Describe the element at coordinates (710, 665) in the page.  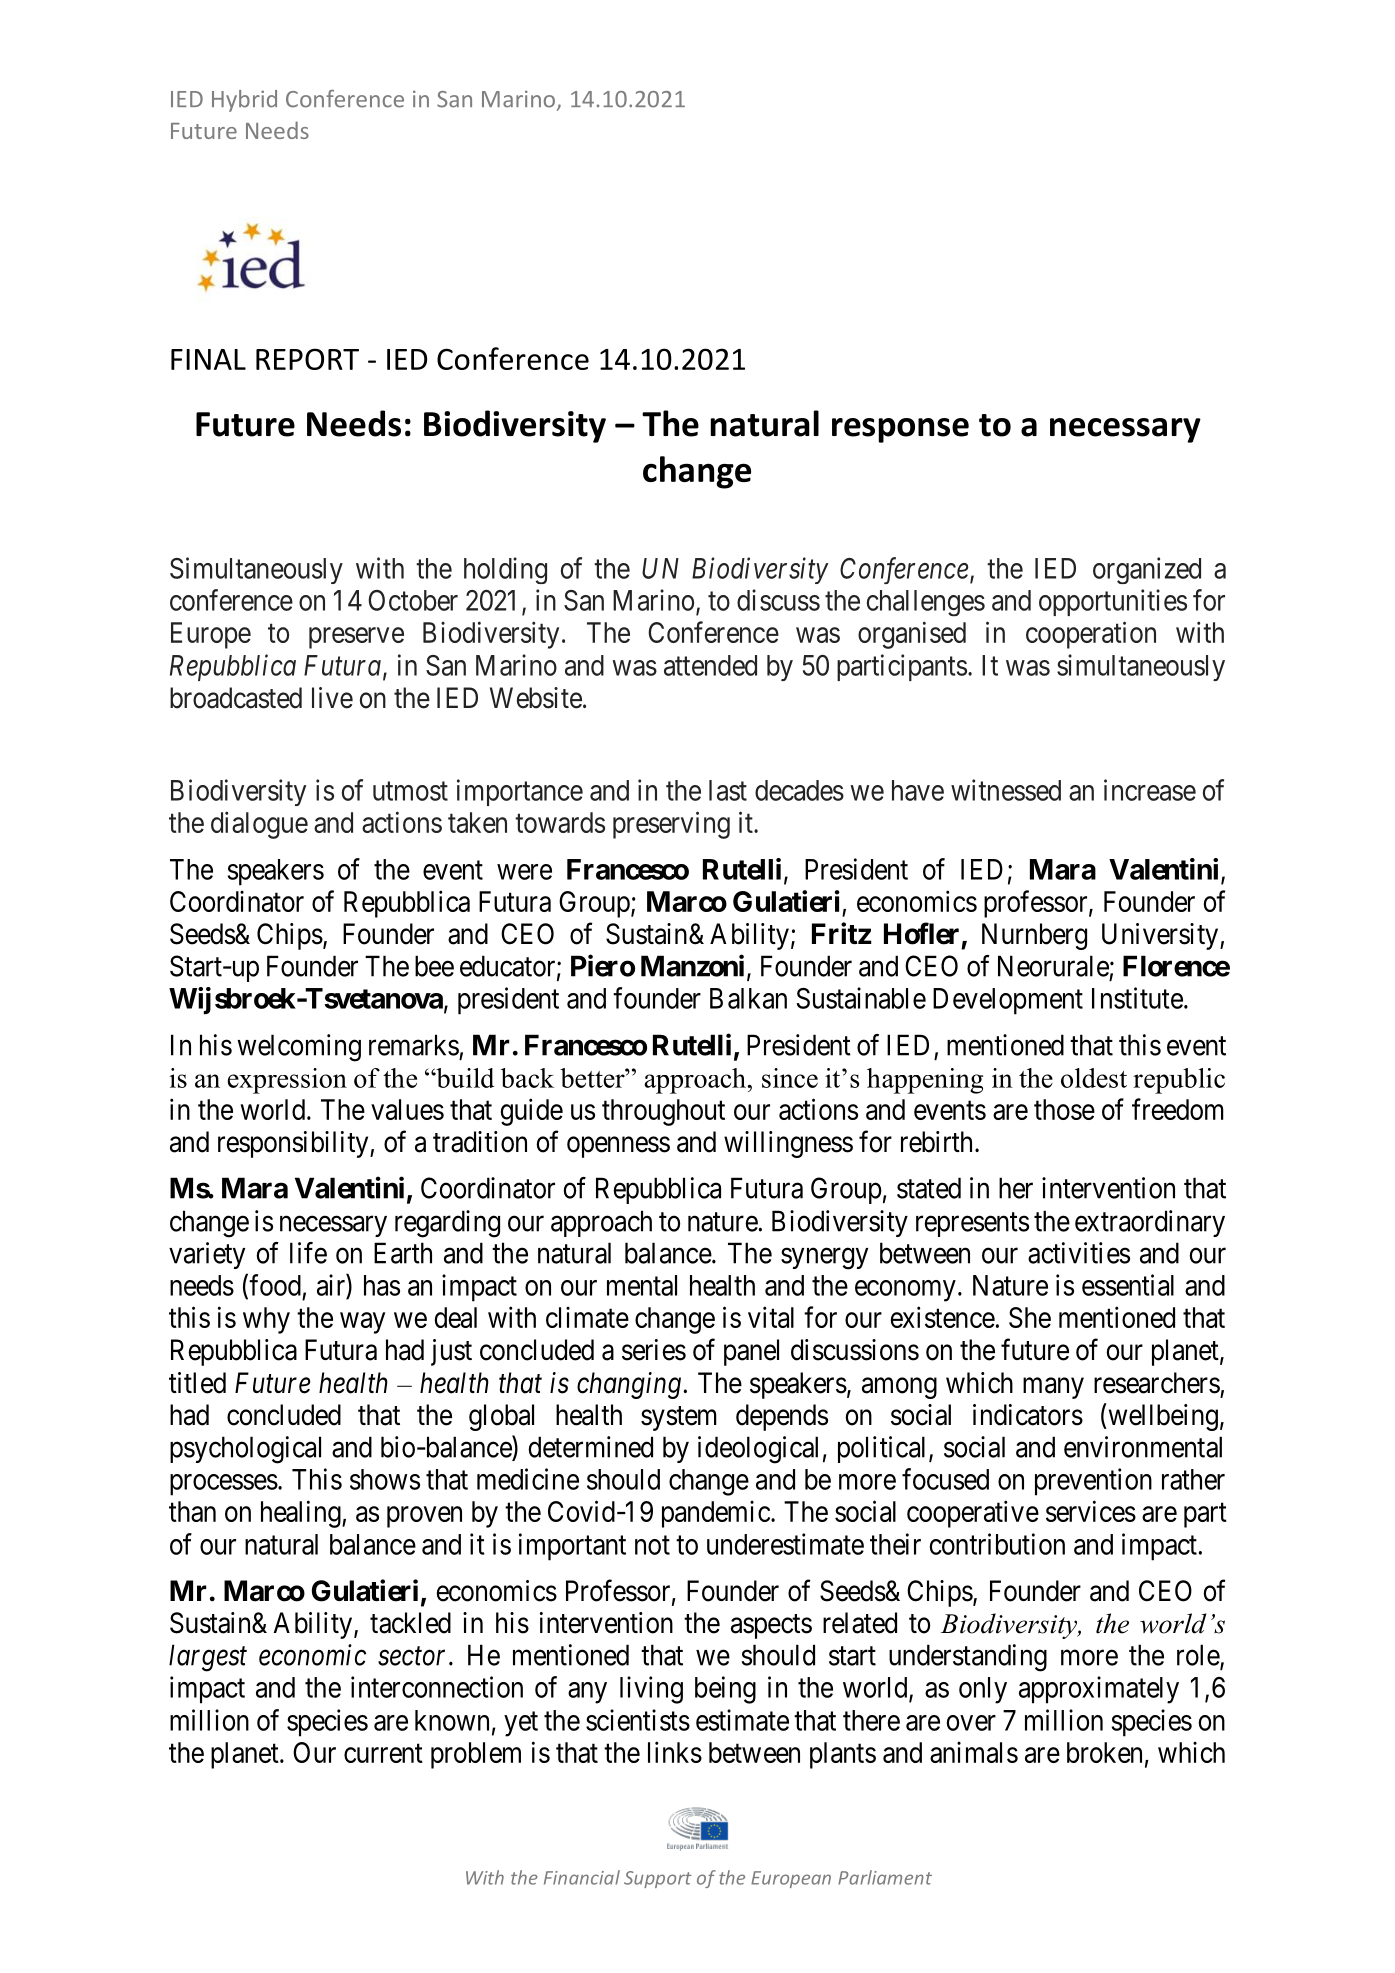
I see `attended` at that location.
